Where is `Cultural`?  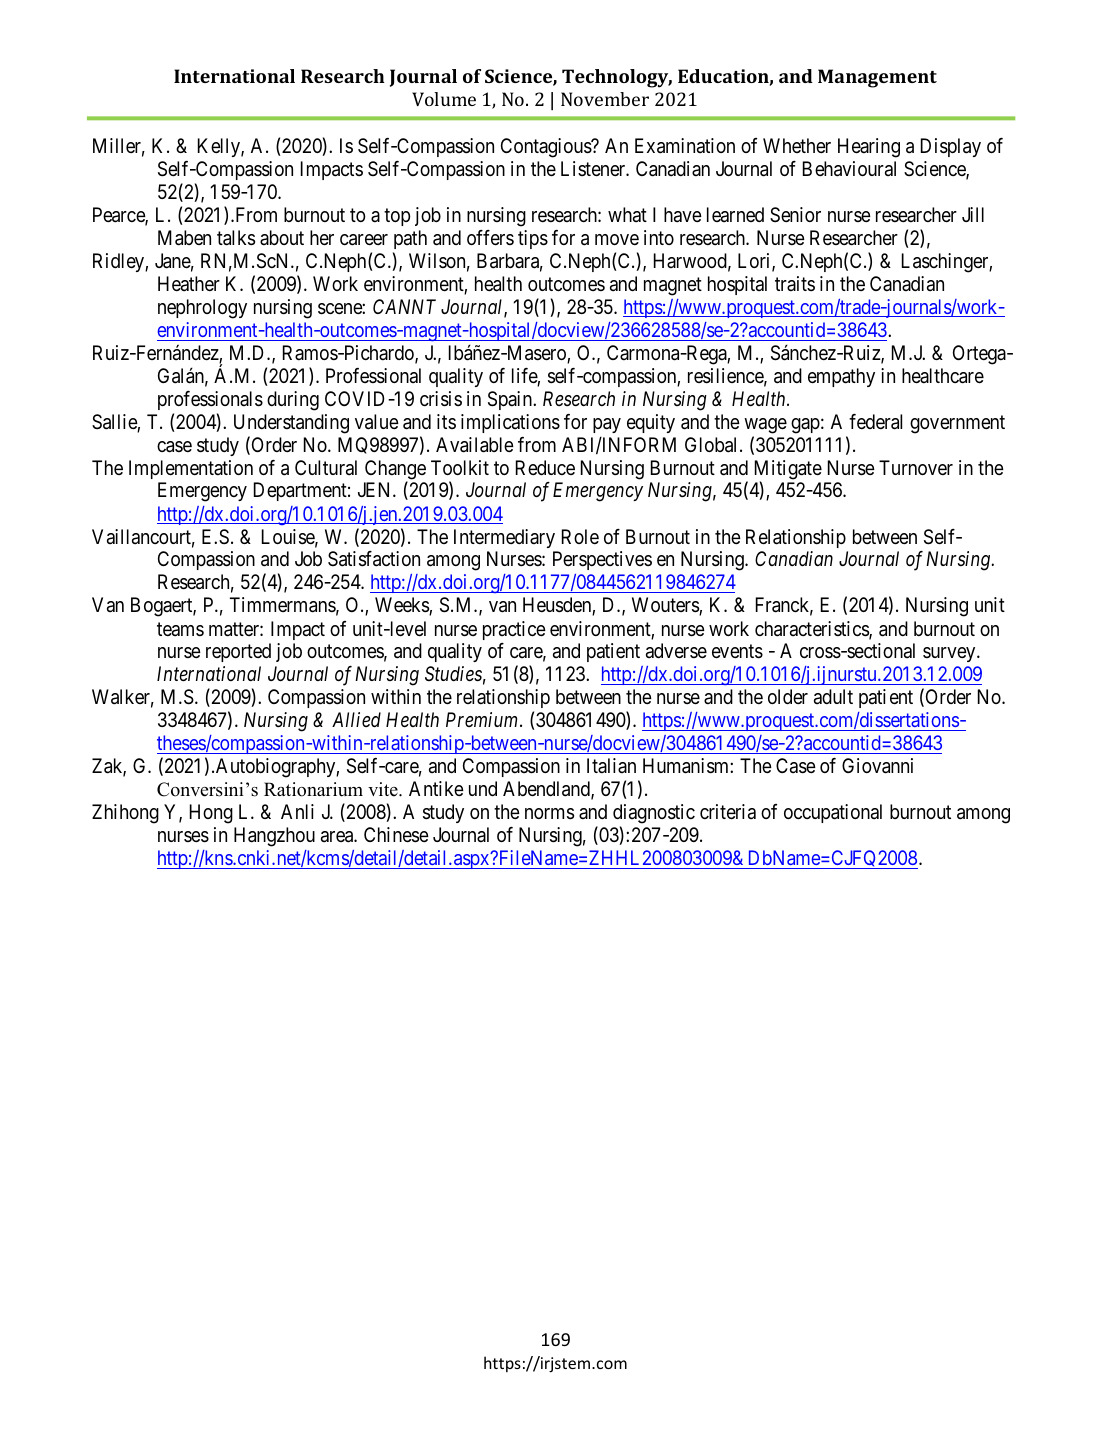 Cultural is located at coordinates (326, 467).
